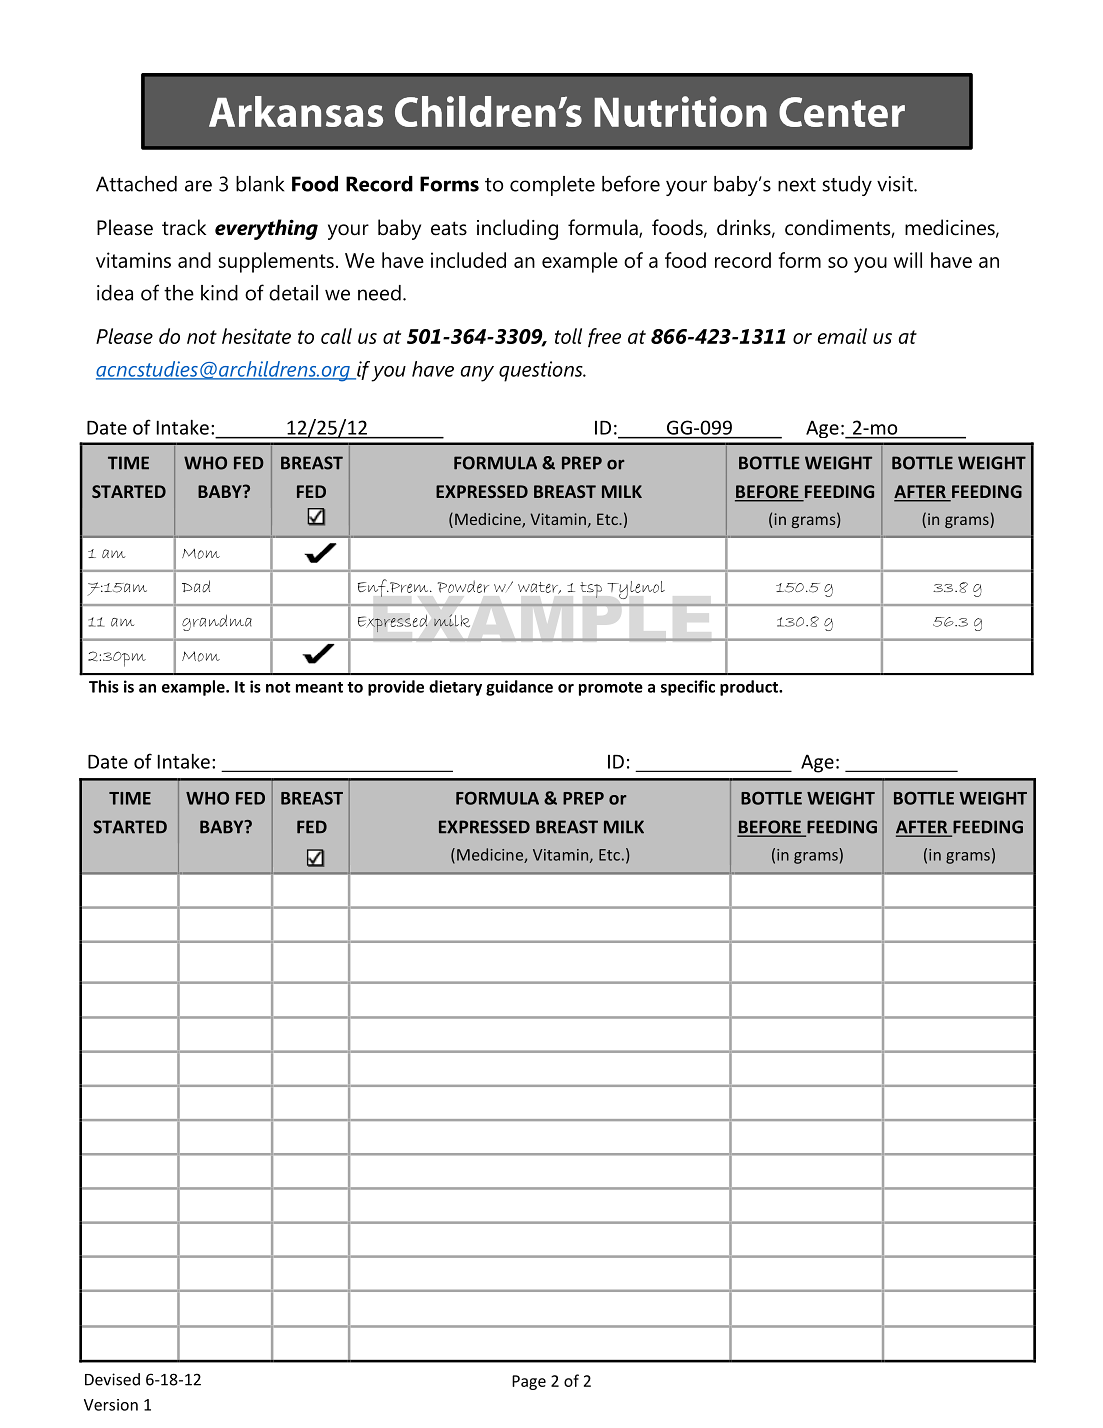 The height and width of the screenshot is (1428, 1103). Describe the element at coordinates (111, 1405) in the screenshot. I see `Version` at that location.
